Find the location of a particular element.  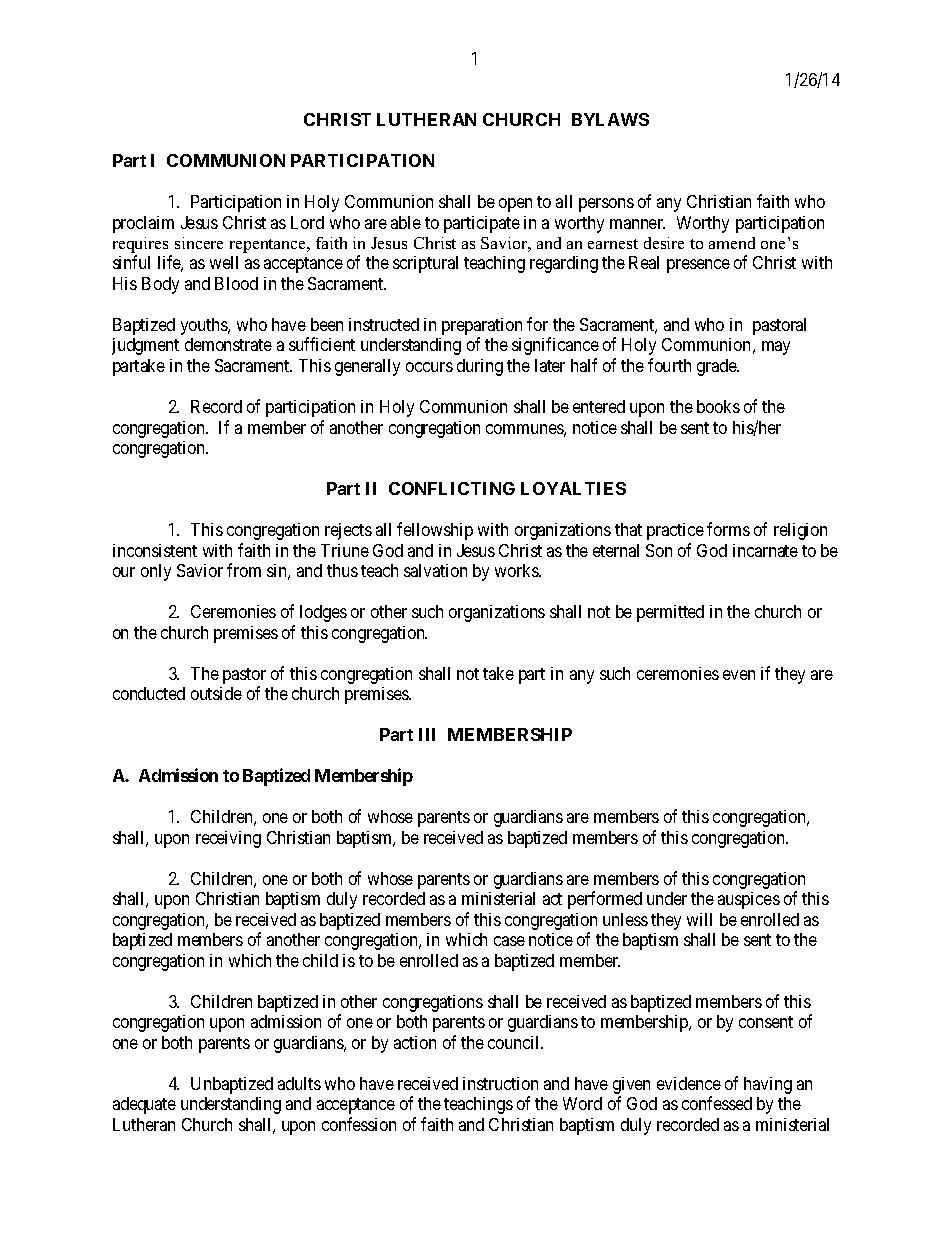

proclaim is located at coordinates (143, 224).
